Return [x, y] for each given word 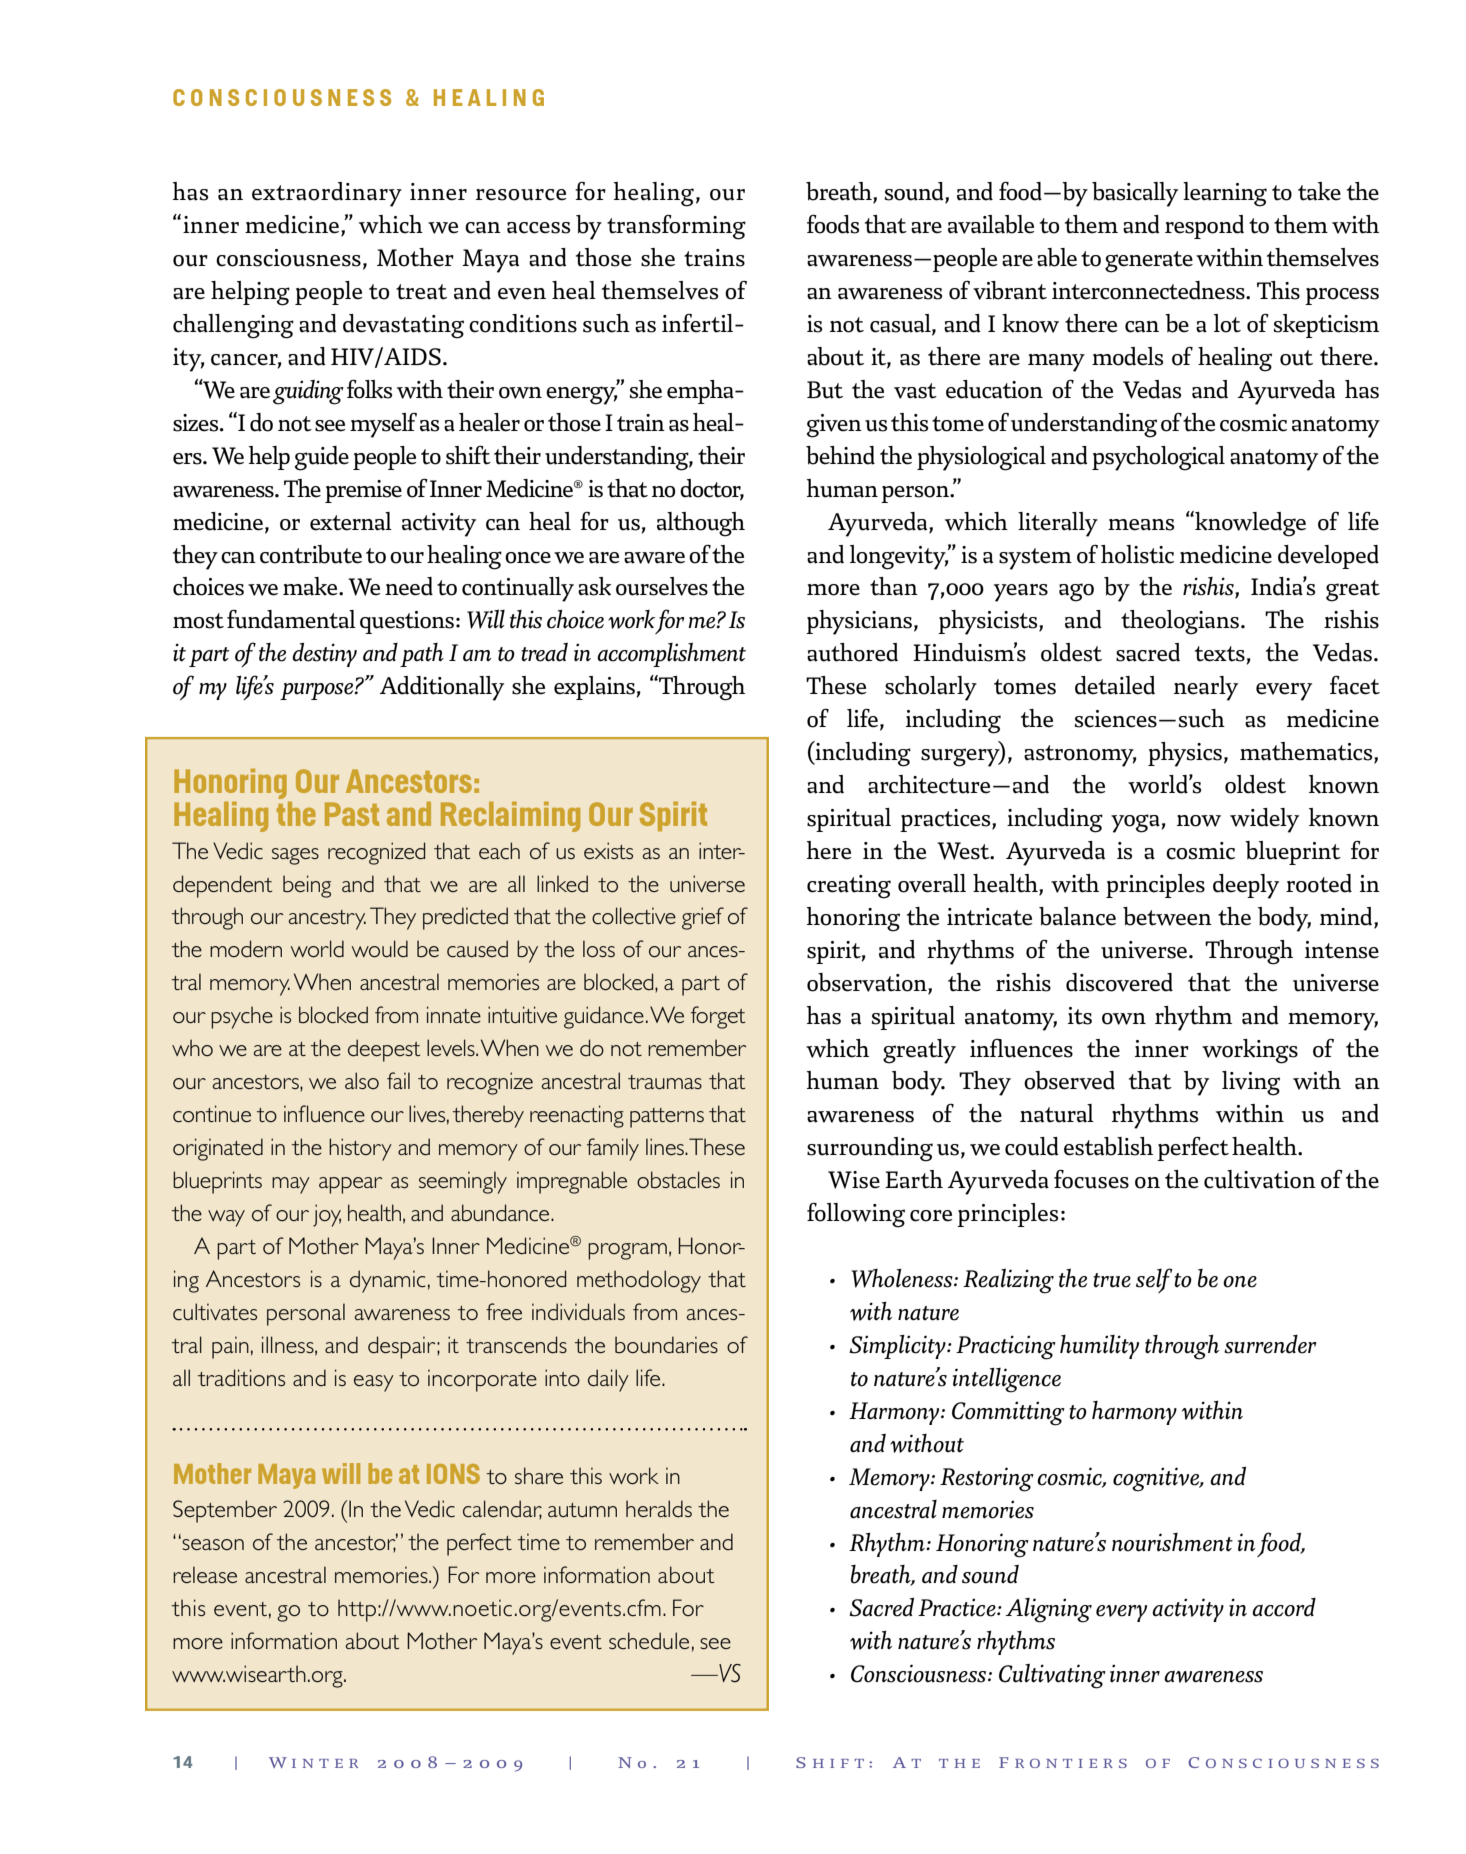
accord [1284, 1607]
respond [1204, 227]
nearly [1206, 688]
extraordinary [327, 194]
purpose [318, 691]
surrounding [870, 1149]
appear [350, 1185]
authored [852, 652]
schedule [649, 1641]
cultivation [1260, 1179]
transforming [676, 227]
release [205, 1574]
